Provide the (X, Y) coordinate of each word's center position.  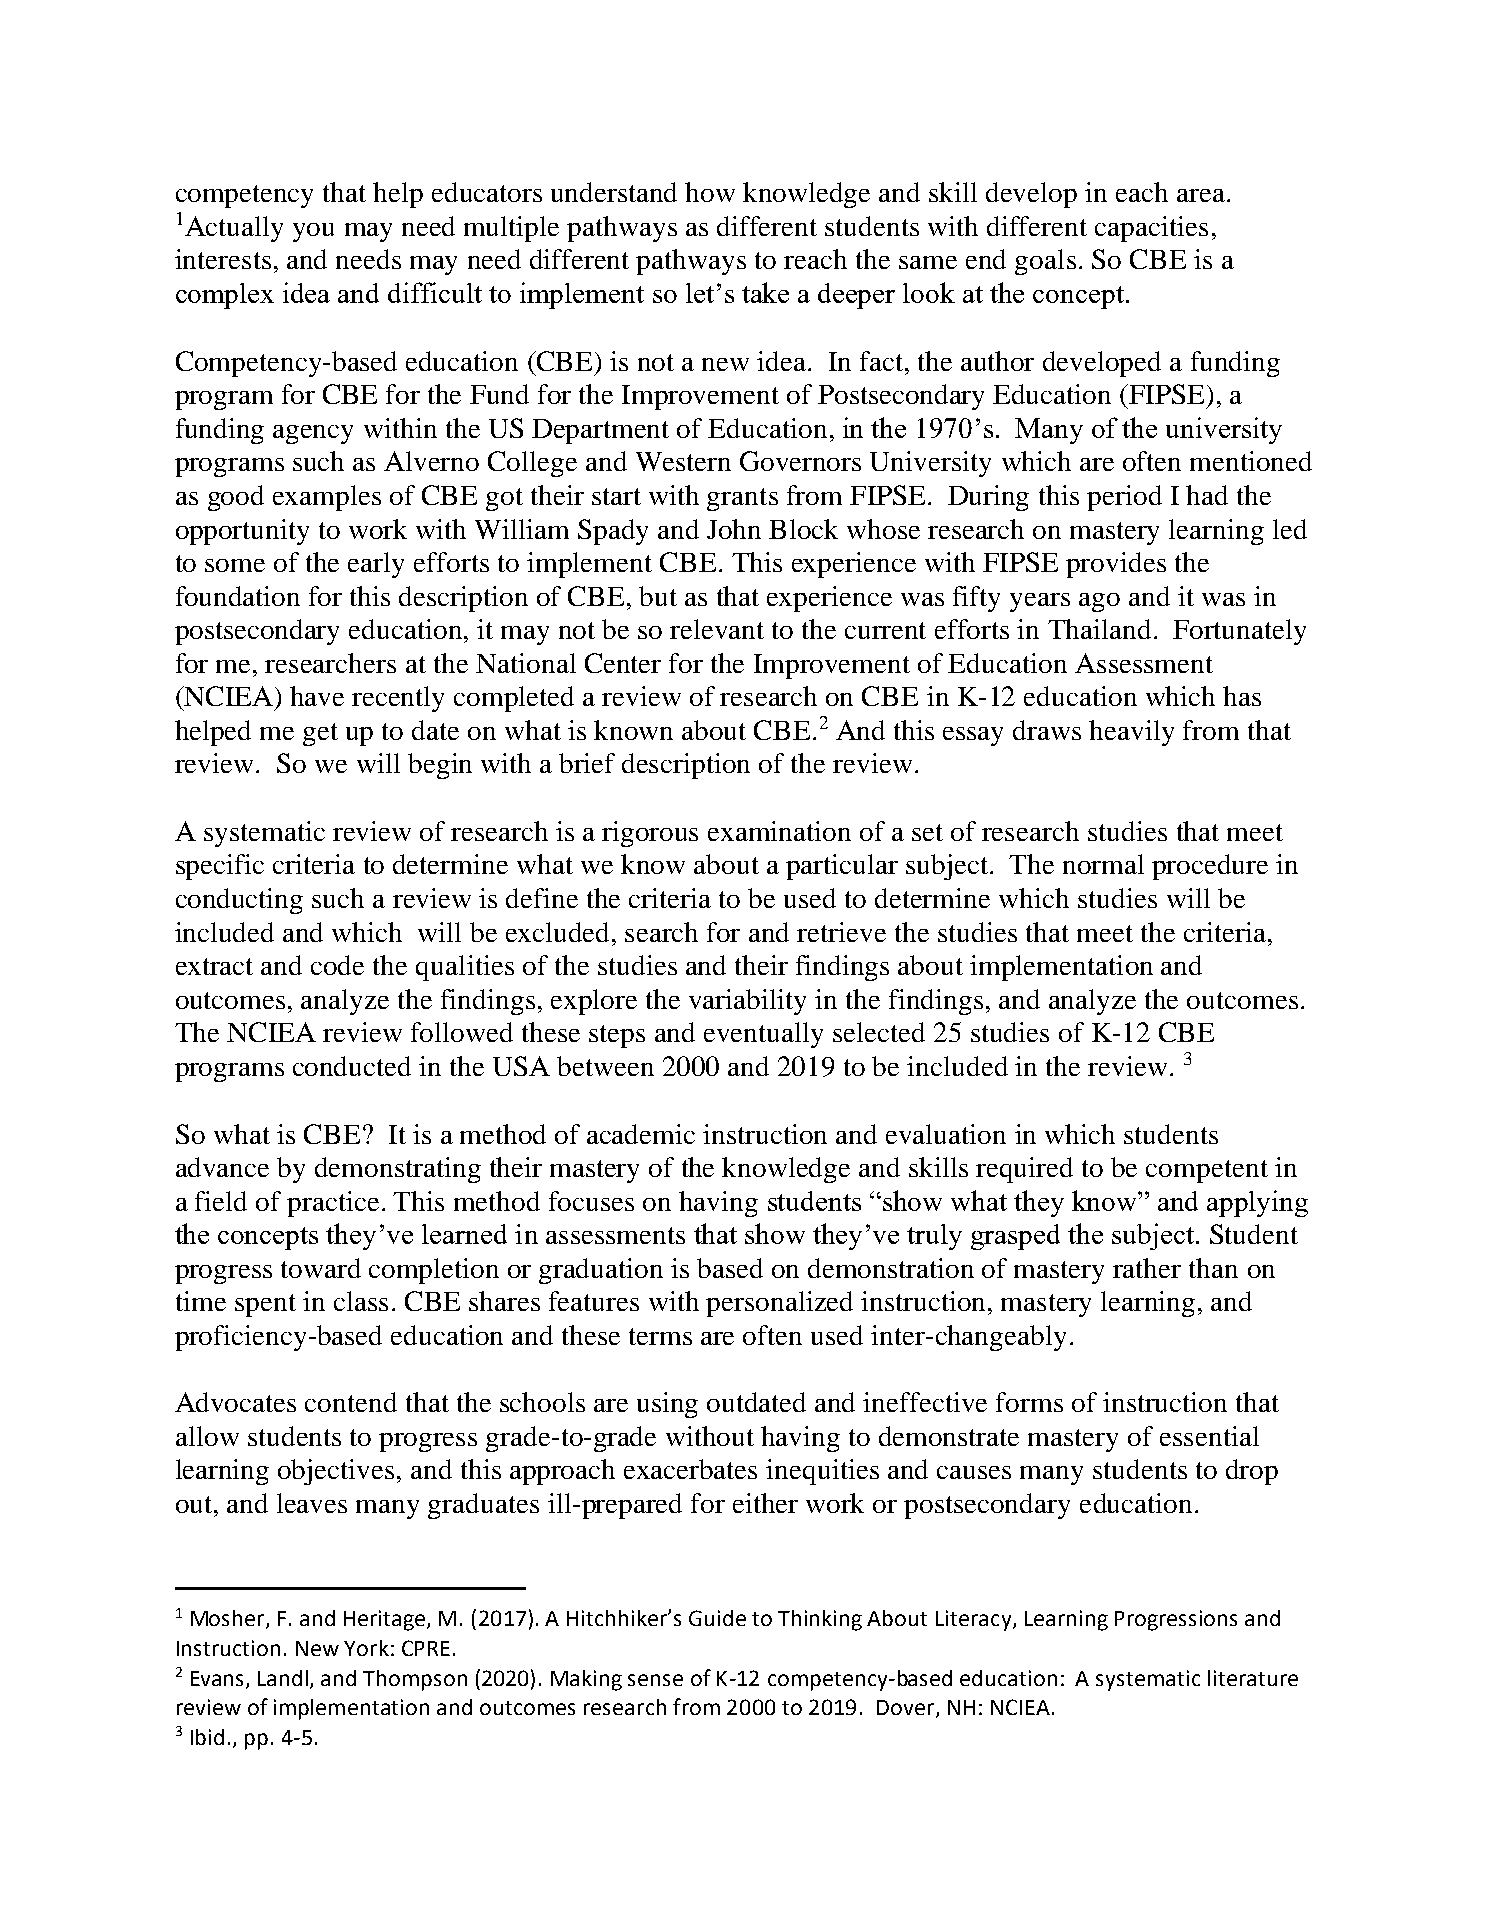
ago (1099, 602)
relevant (717, 629)
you (313, 232)
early (376, 565)
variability (747, 1002)
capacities (1151, 229)
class (361, 1301)
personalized (779, 1304)
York (366, 1648)
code (337, 965)
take (765, 292)
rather (1147, 1268)
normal (1103, 864)
